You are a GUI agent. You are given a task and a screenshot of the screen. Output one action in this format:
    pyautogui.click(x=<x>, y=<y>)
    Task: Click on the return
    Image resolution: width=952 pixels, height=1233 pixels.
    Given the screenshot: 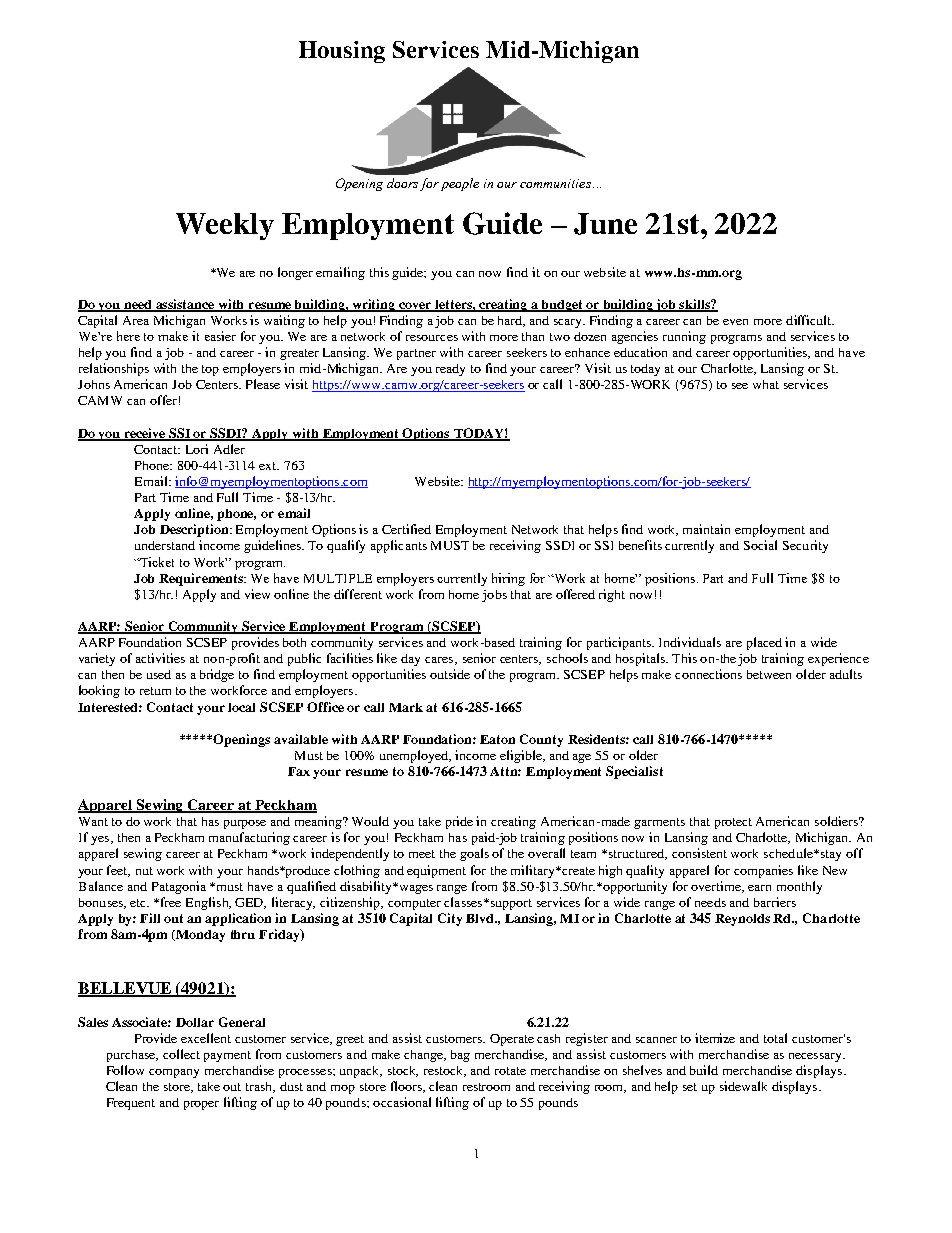 What is the action you would take?
    pyautogui.click(x=155, y=691)
